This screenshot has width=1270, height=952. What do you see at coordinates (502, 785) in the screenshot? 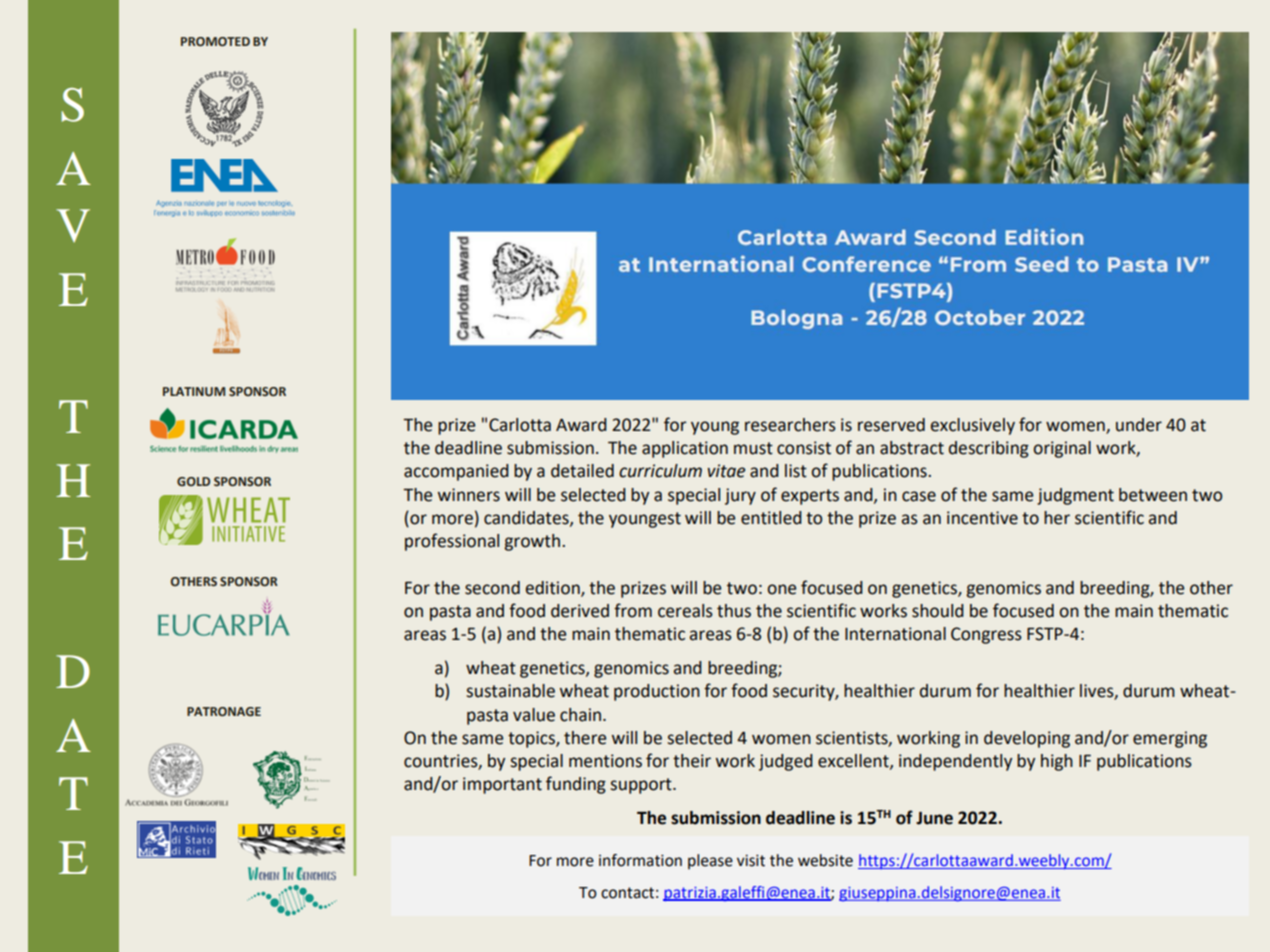
I see `important` at bounding box center [502, 785].
